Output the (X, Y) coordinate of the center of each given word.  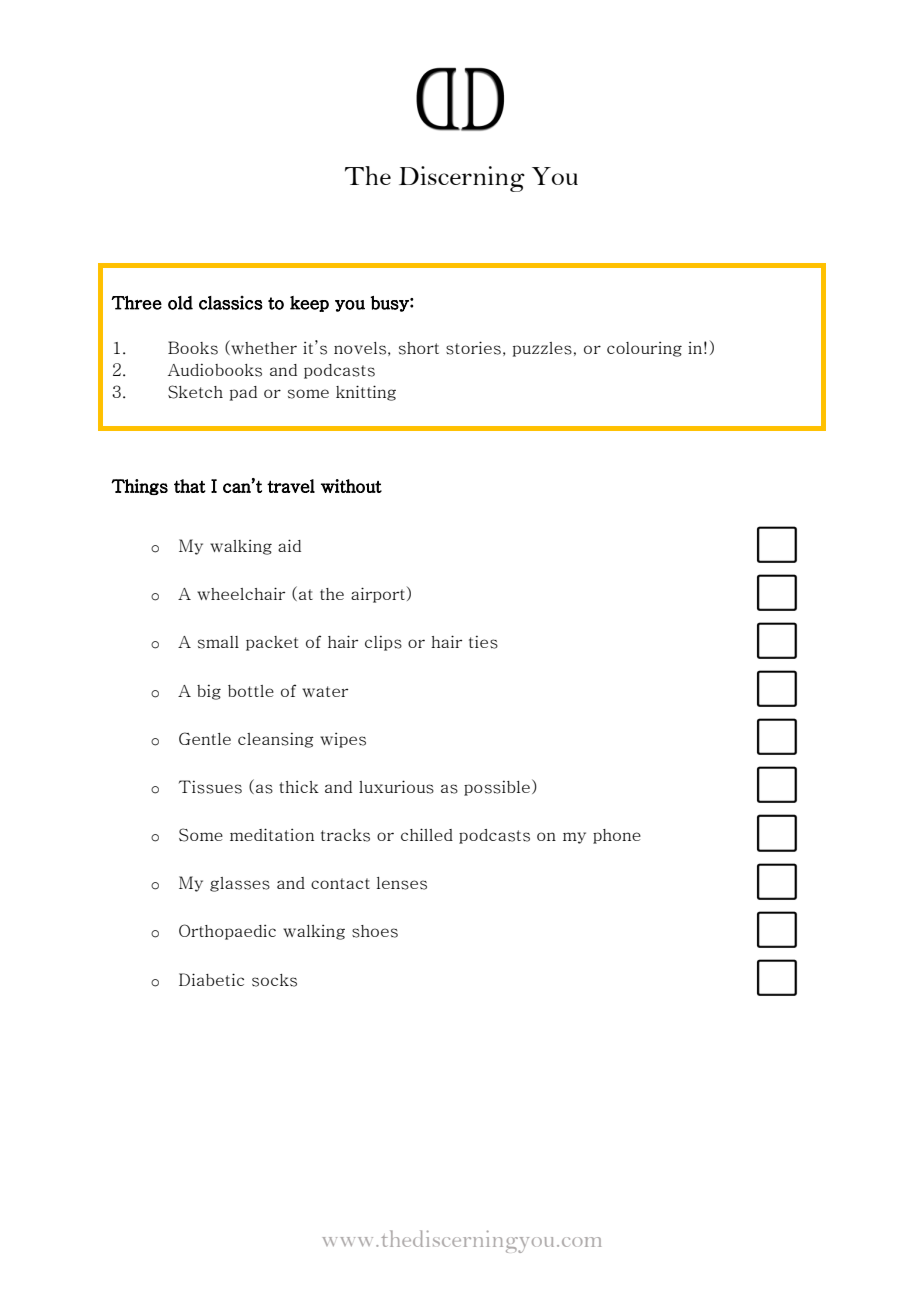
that (190, 486)
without (351, 486)
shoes (375, 931)
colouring (644, 349)
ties (483, 642)
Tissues (210, 787)
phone (617, 836)
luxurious (396, 787)
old (180, 303)
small (218, 642)
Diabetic (211, 979)
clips (383, 643)
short (419, 348)
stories (473, 348)
